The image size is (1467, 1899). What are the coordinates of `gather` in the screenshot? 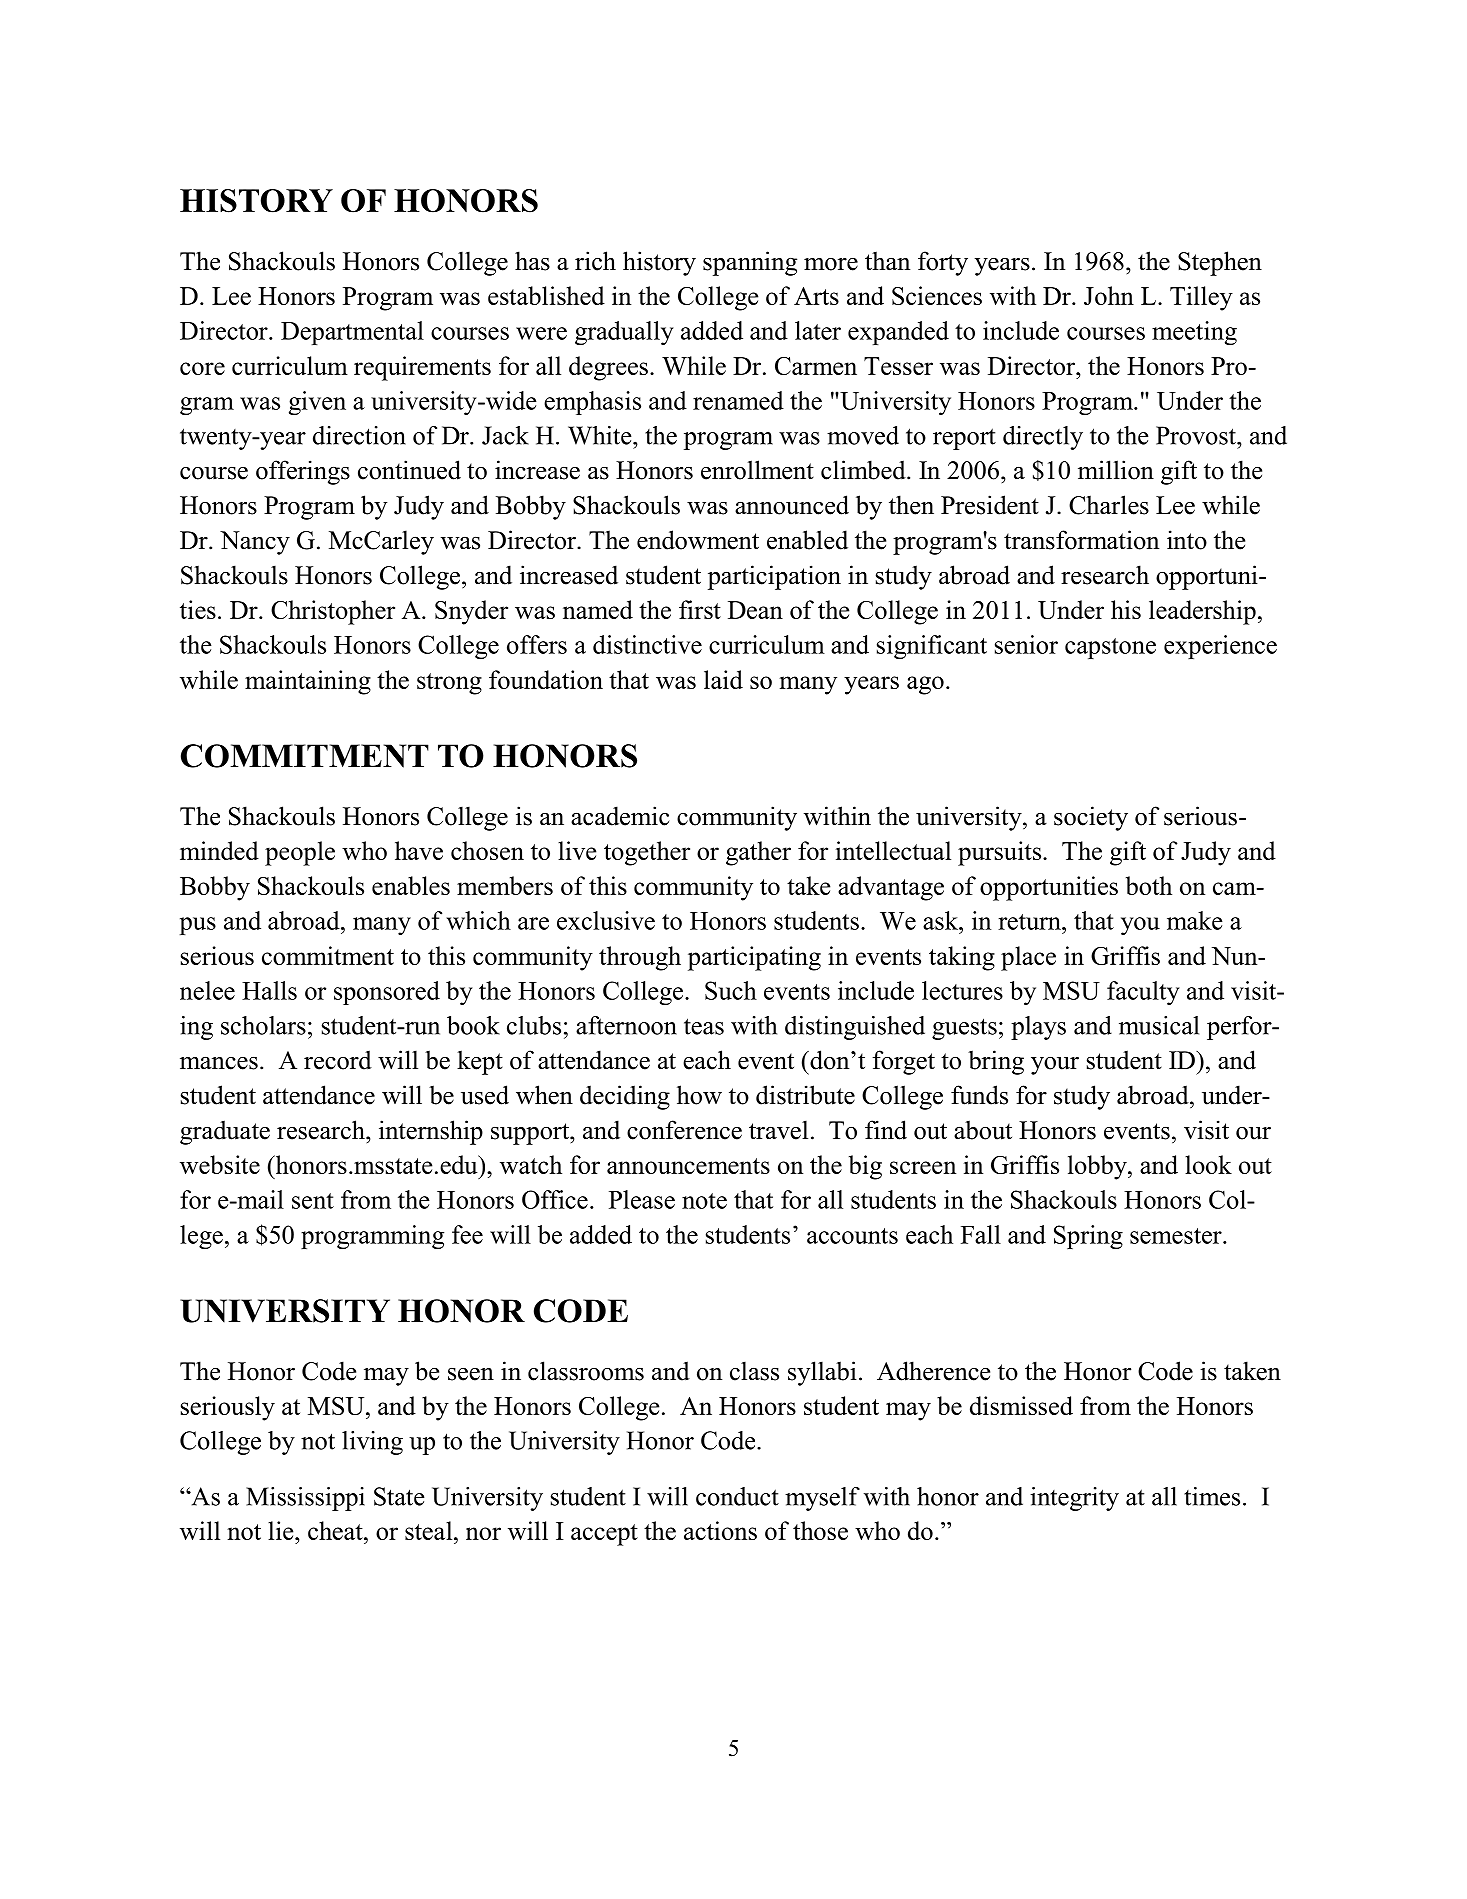 It's located at (758, 853).
